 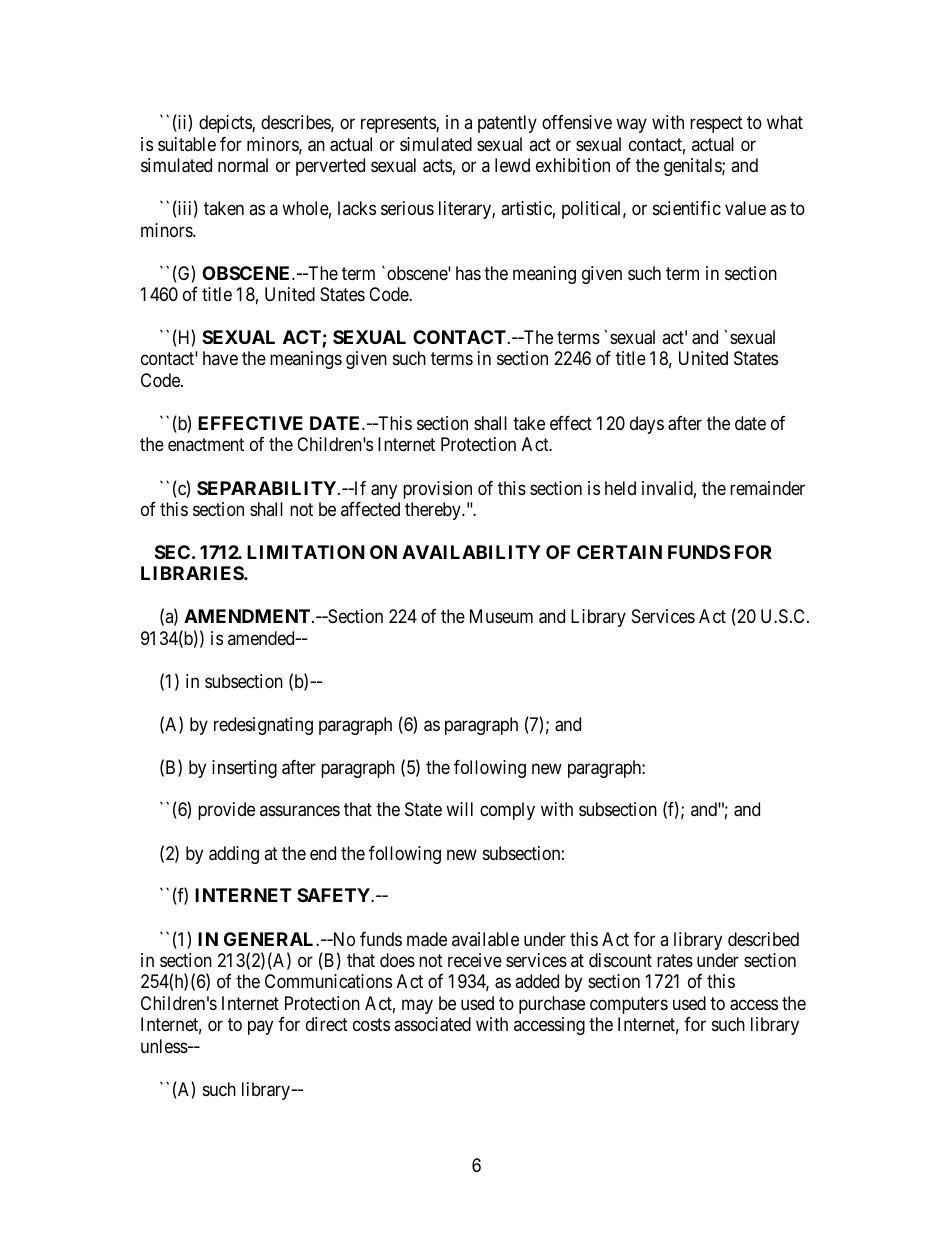 I want to click on inserting, so click(x=244, y=769).
